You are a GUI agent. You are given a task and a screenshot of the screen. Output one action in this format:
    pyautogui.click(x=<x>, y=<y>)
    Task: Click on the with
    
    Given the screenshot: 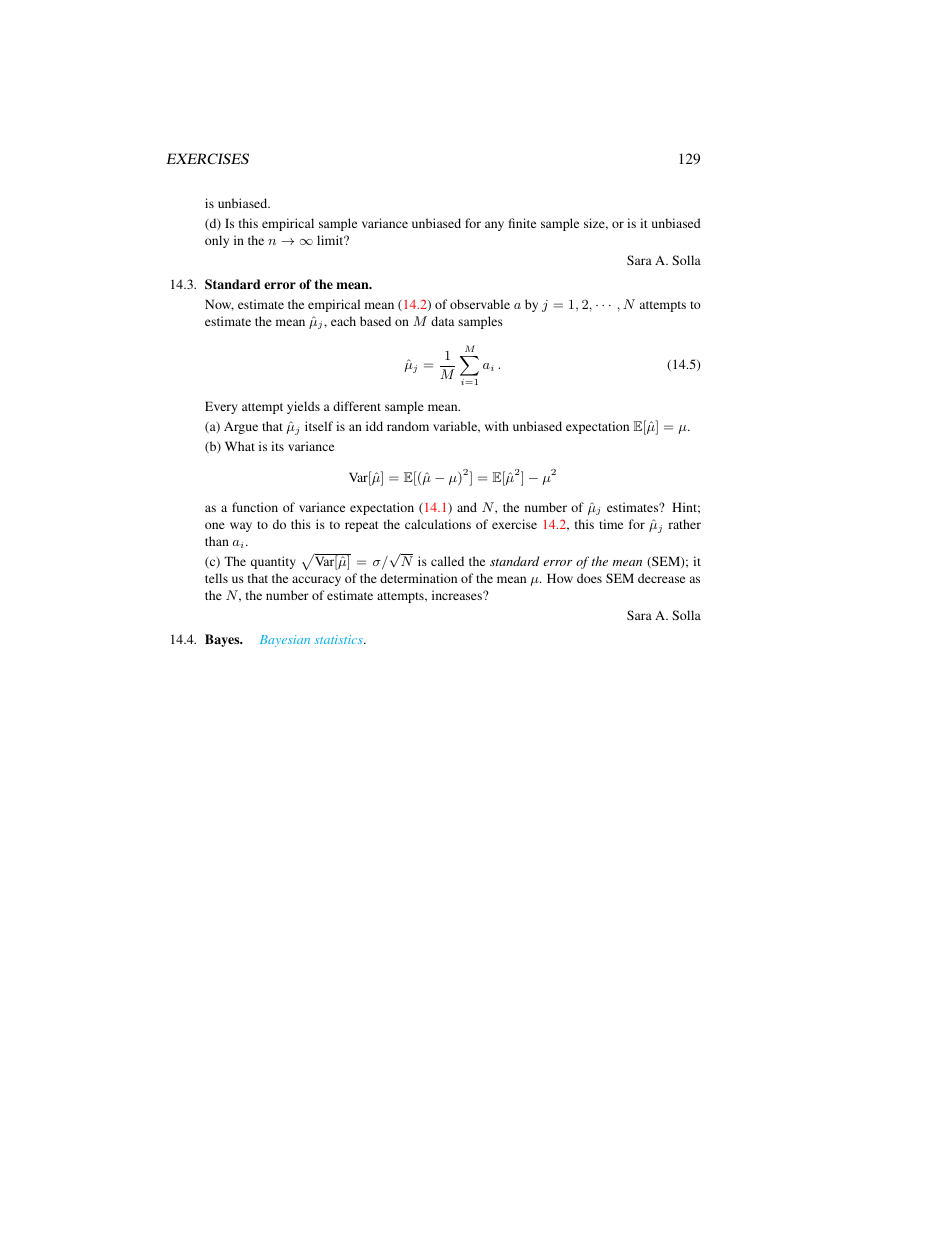 What is the action you would take?
    pyautogui.click(x=497, y=426)
